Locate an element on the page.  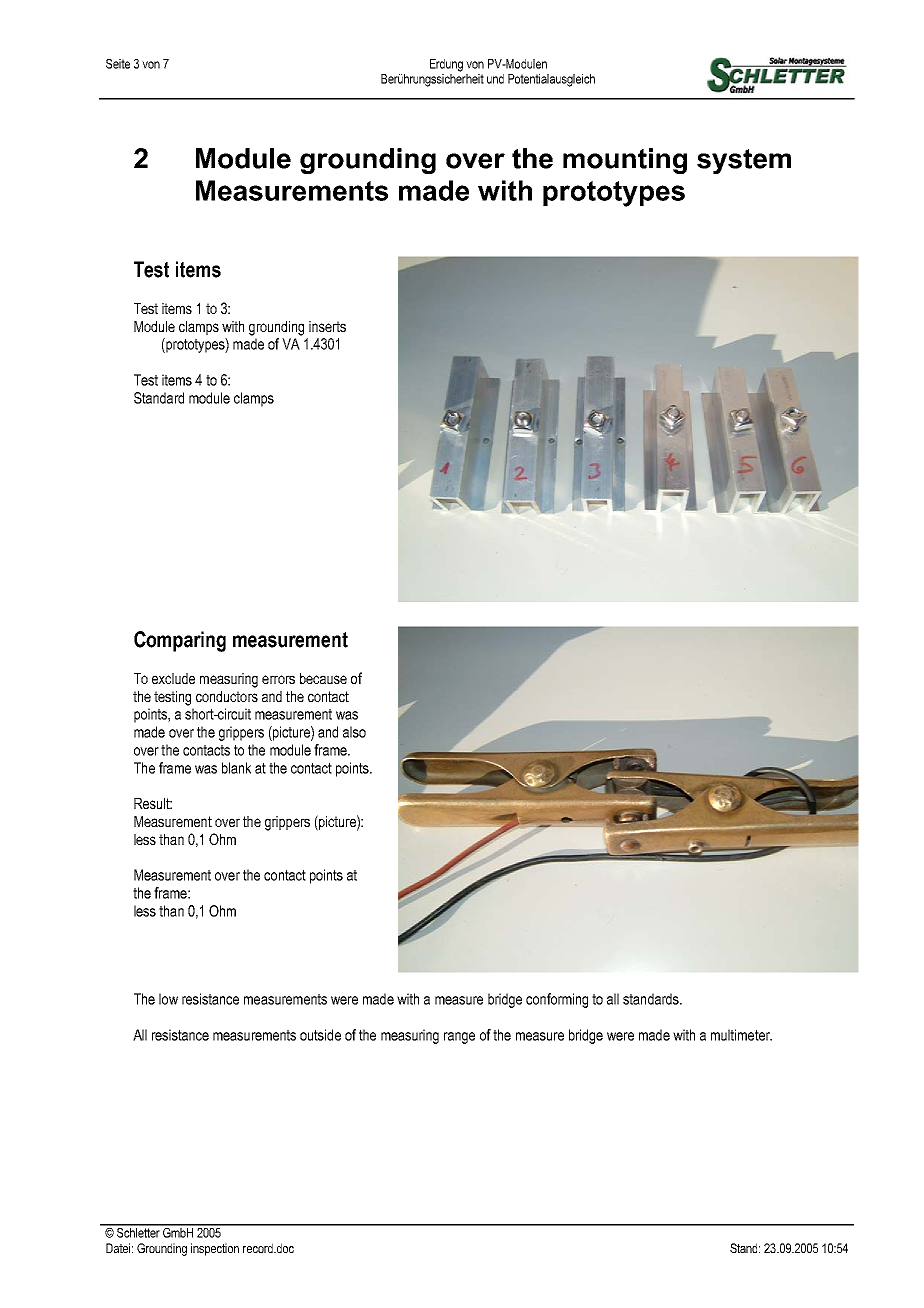
because is located at coordinates (323, 678).
